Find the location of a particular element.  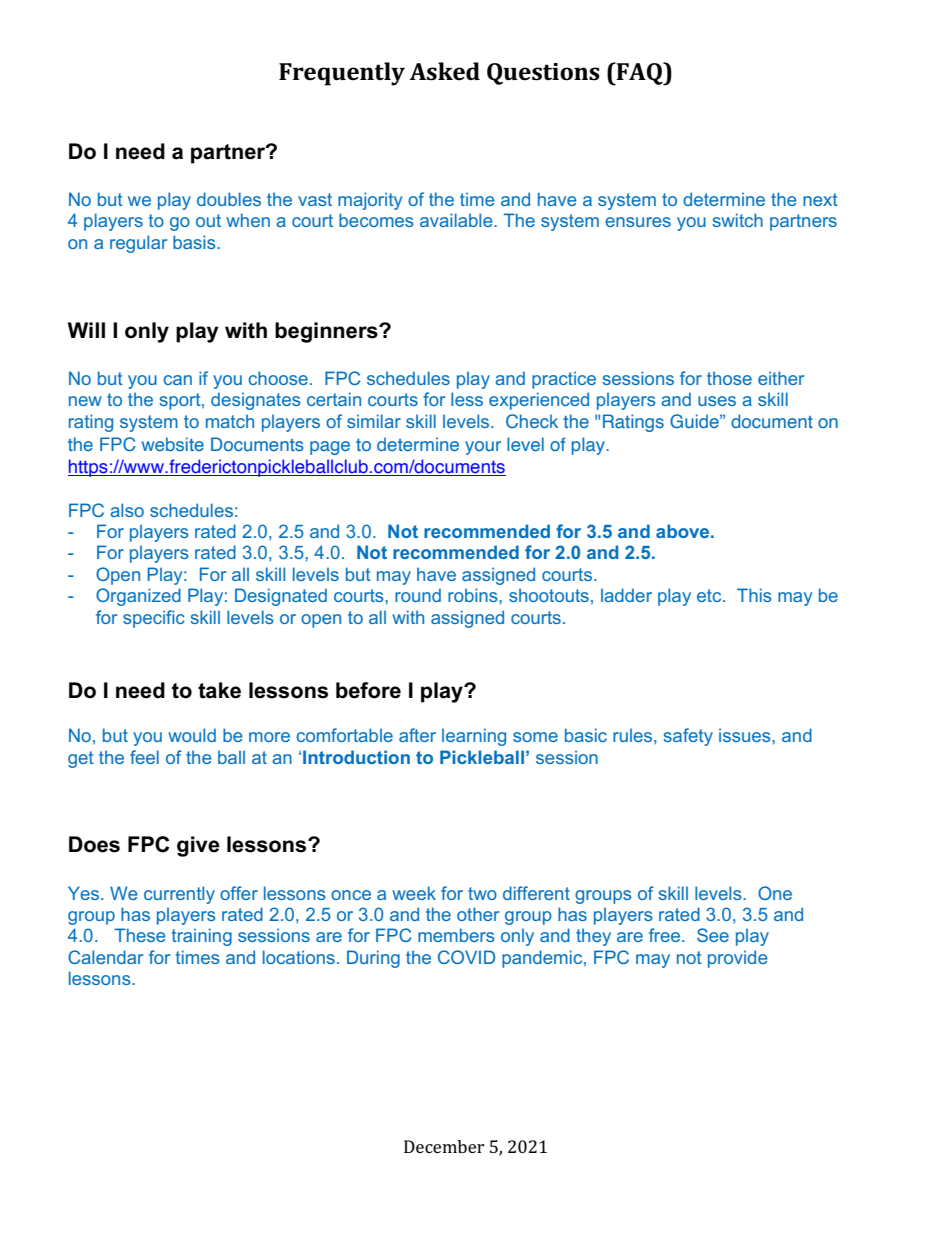

learning is located at coordinates (474, 737).
